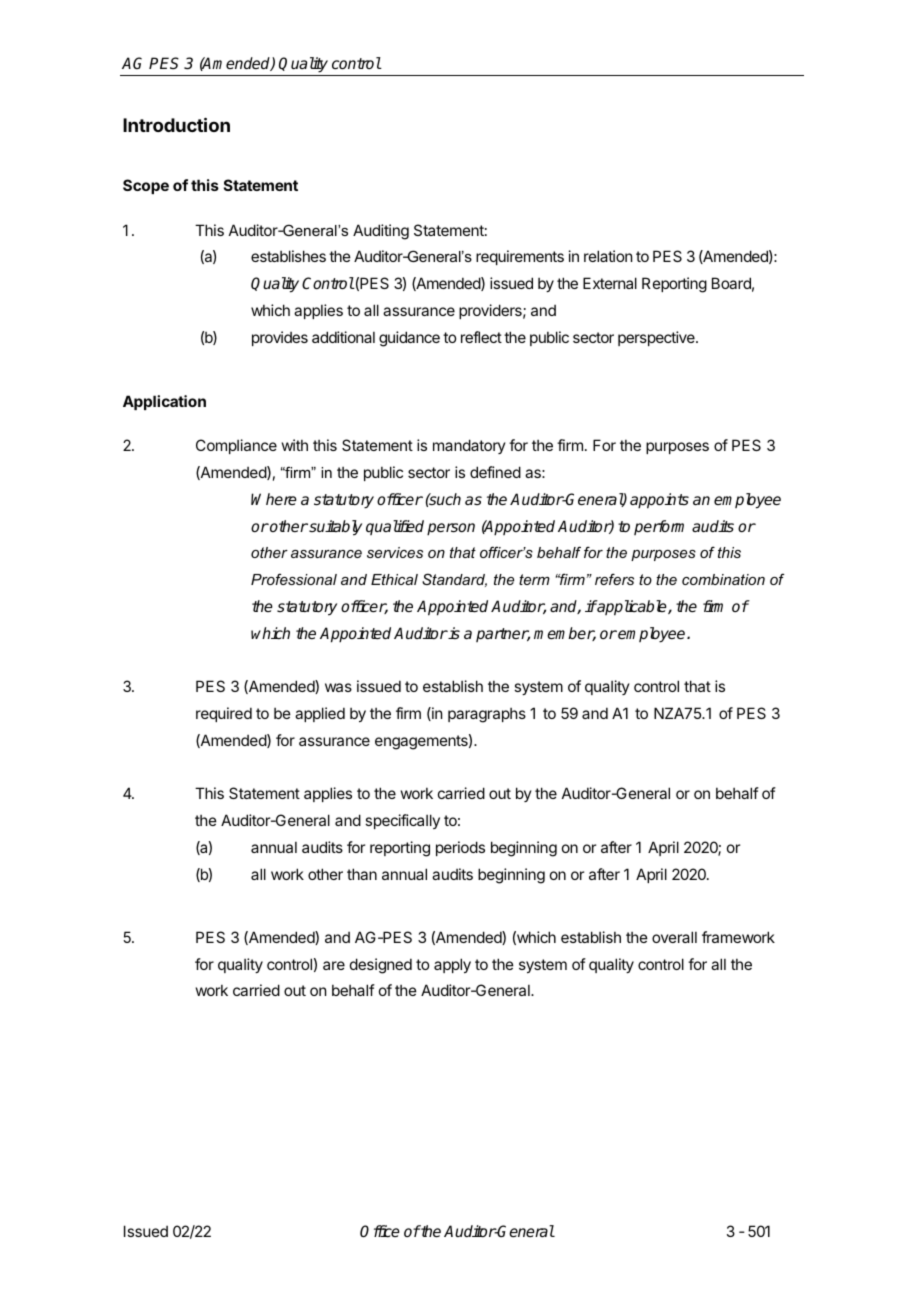  I want to click on overall, so click(674, 937).
